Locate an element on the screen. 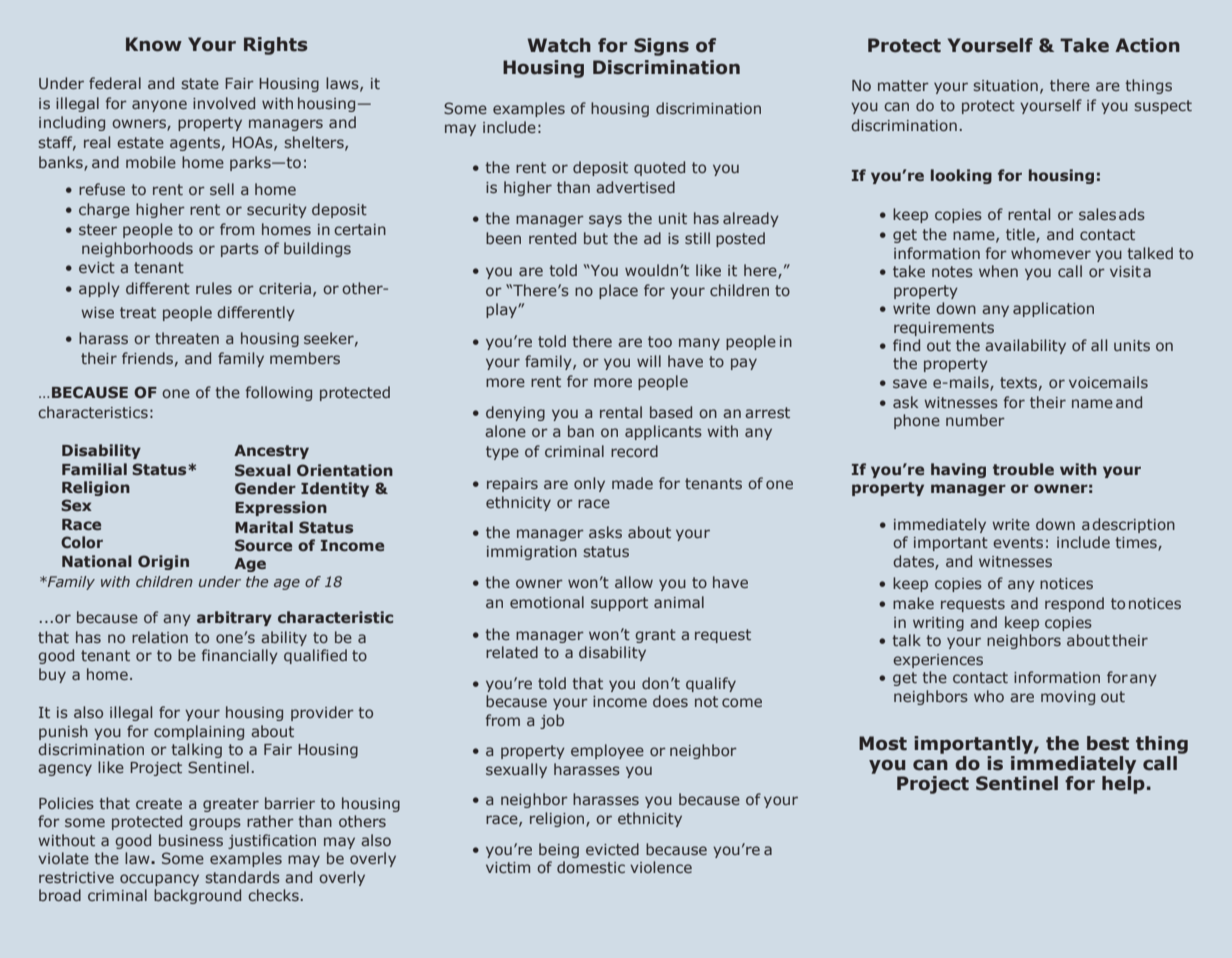  support is located at coordinates (619, 604).
